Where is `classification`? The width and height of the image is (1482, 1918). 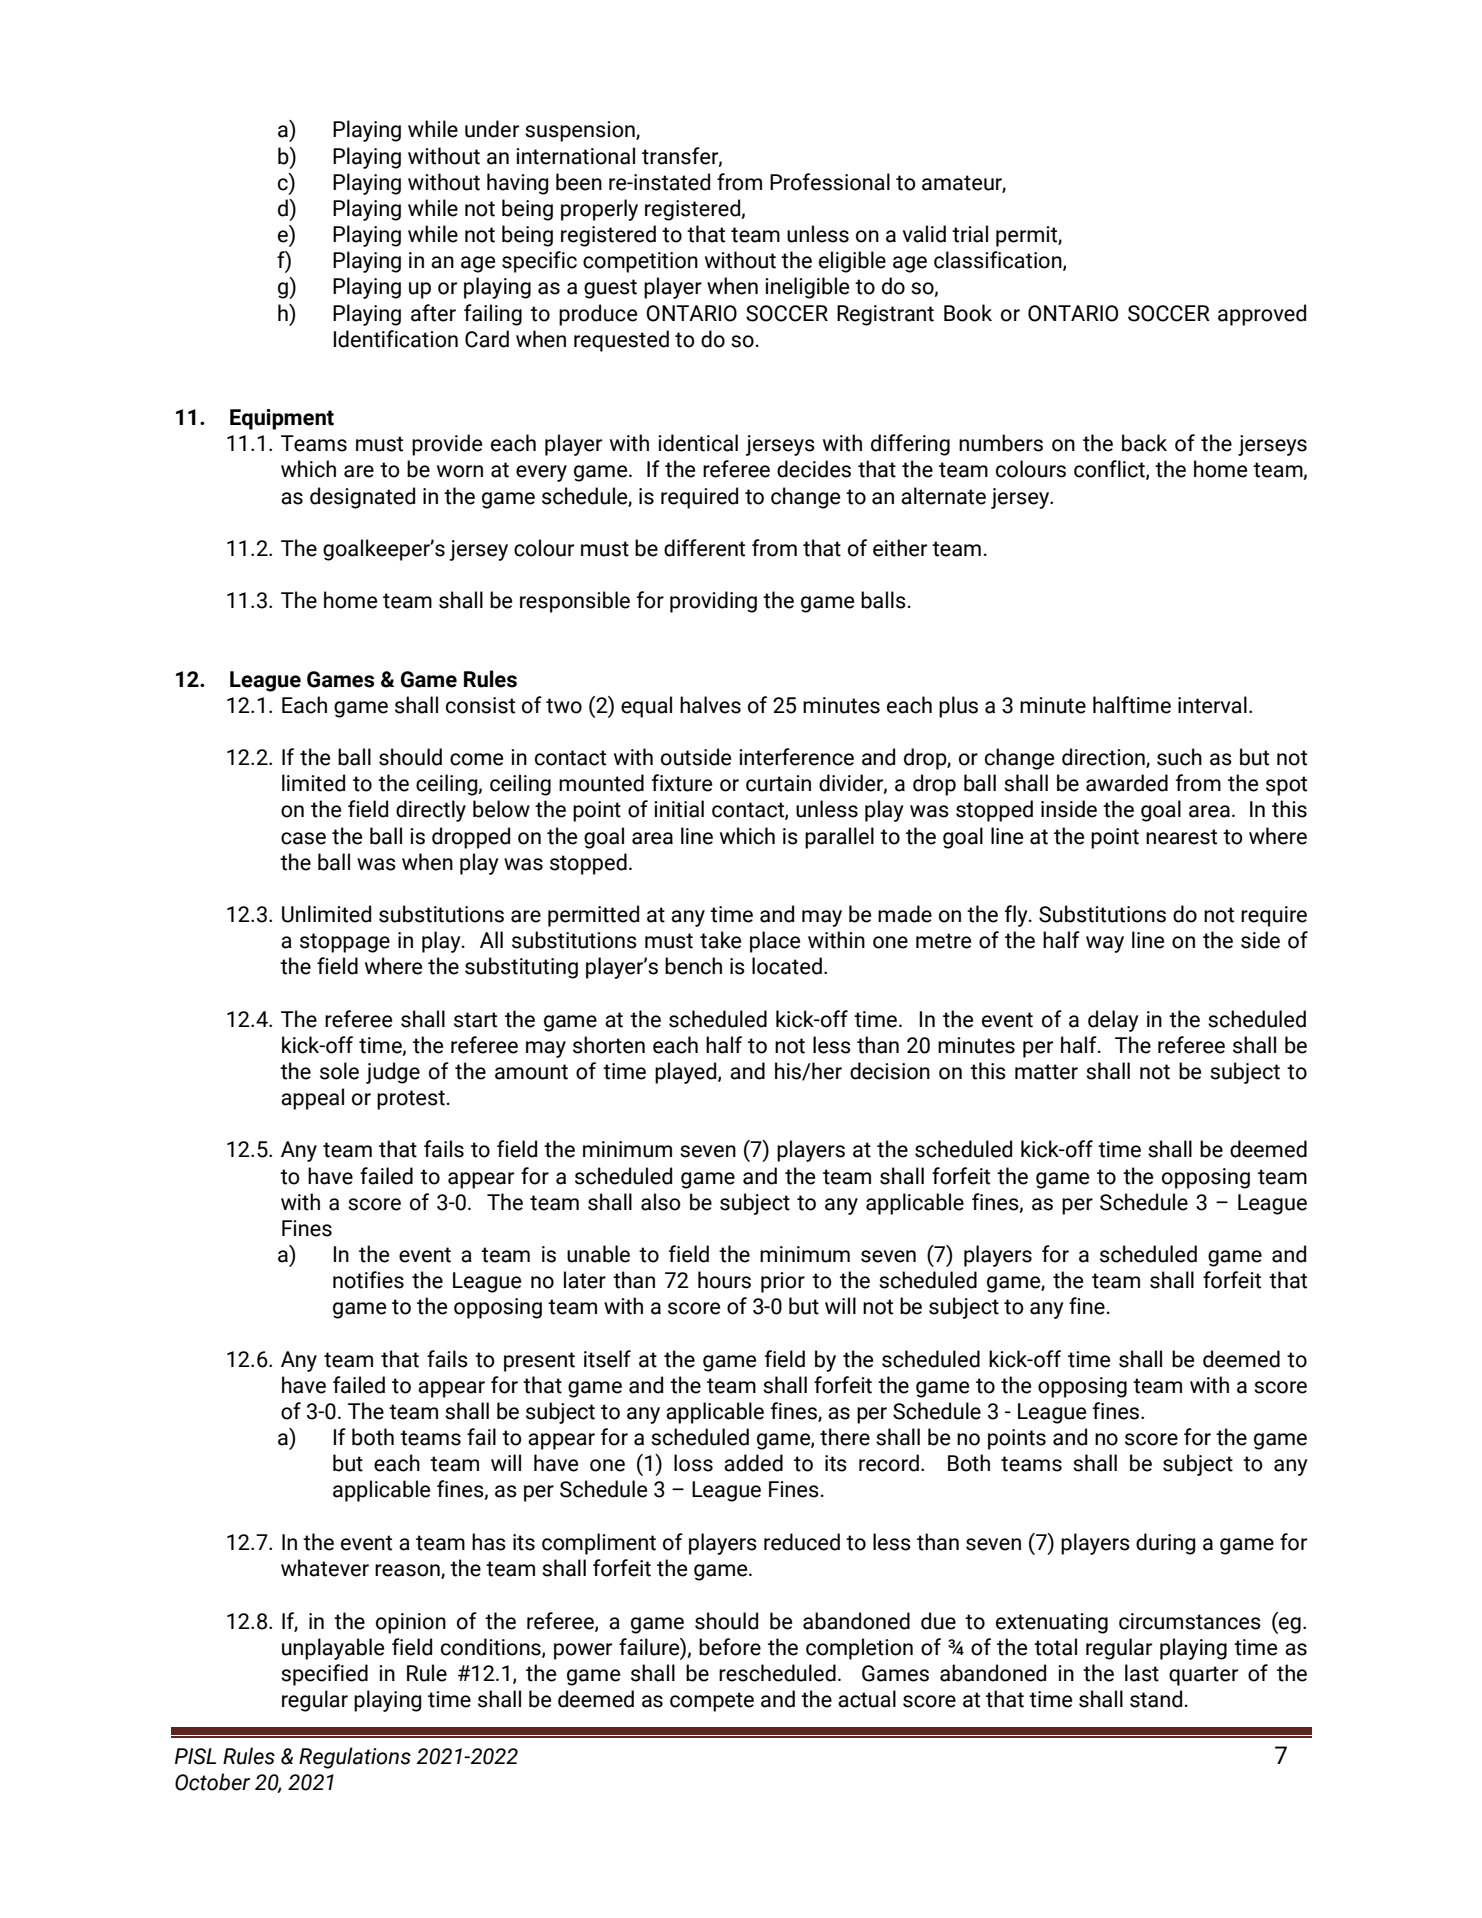 classification is located at coordinates (999, 261).
